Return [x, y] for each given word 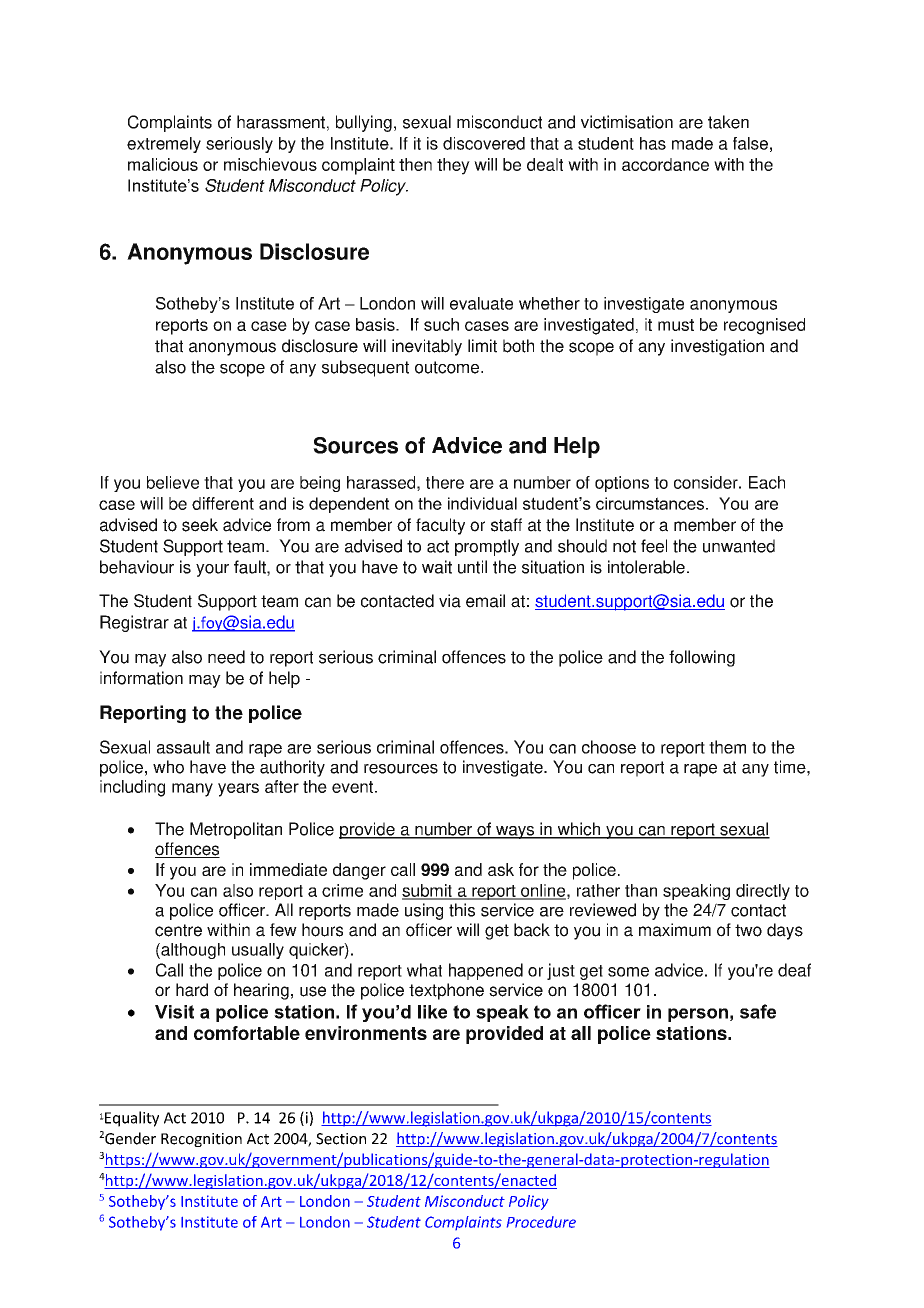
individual [482, 503]
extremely [164, 145]
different [223, 503]
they [453, 166]
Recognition [201, 1140]
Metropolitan [236, 830]
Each [767, 482]
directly [763, 892]
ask [501, 869]
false [750, 143]
